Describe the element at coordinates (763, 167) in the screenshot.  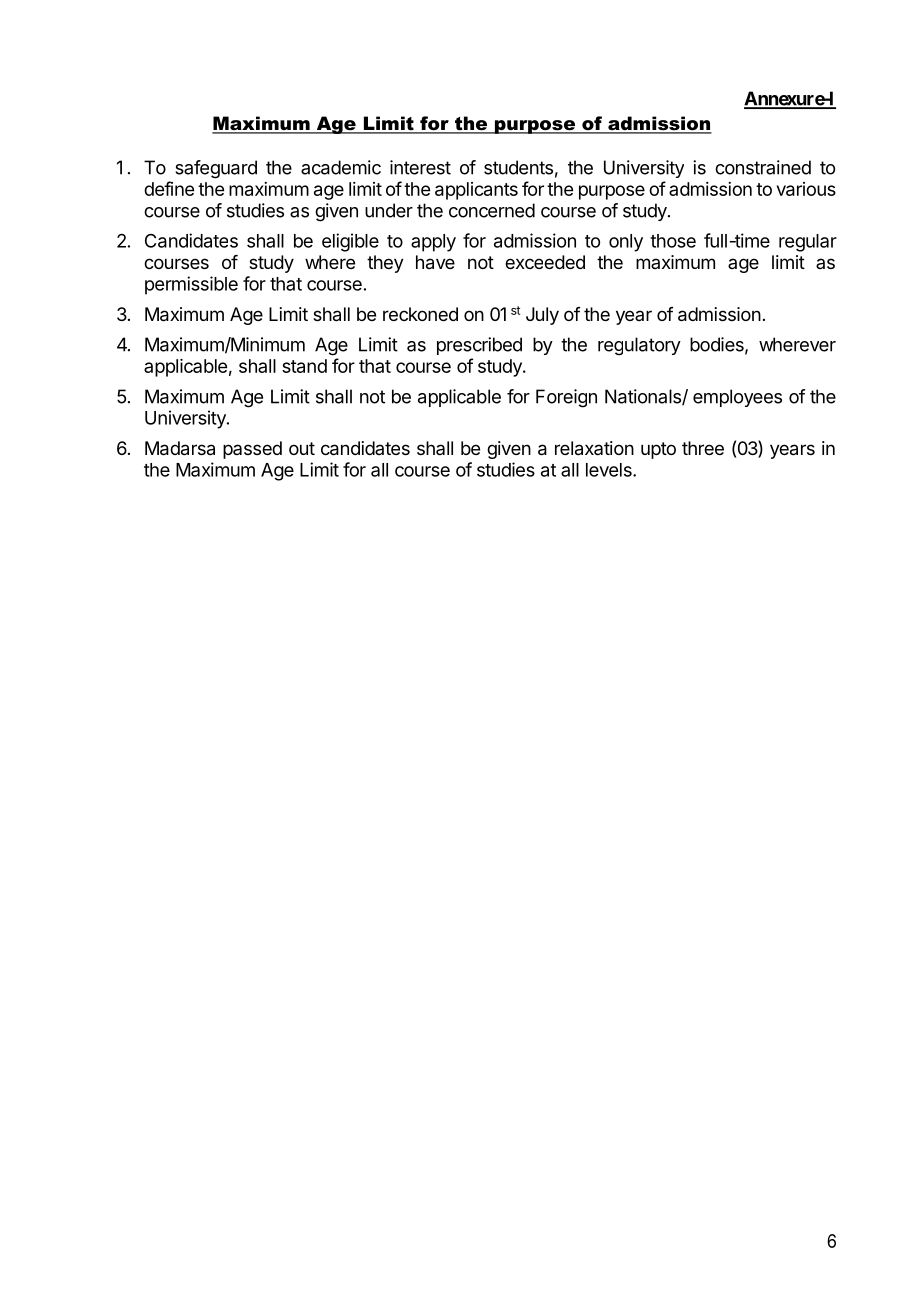
I see `constrained` at that location.
